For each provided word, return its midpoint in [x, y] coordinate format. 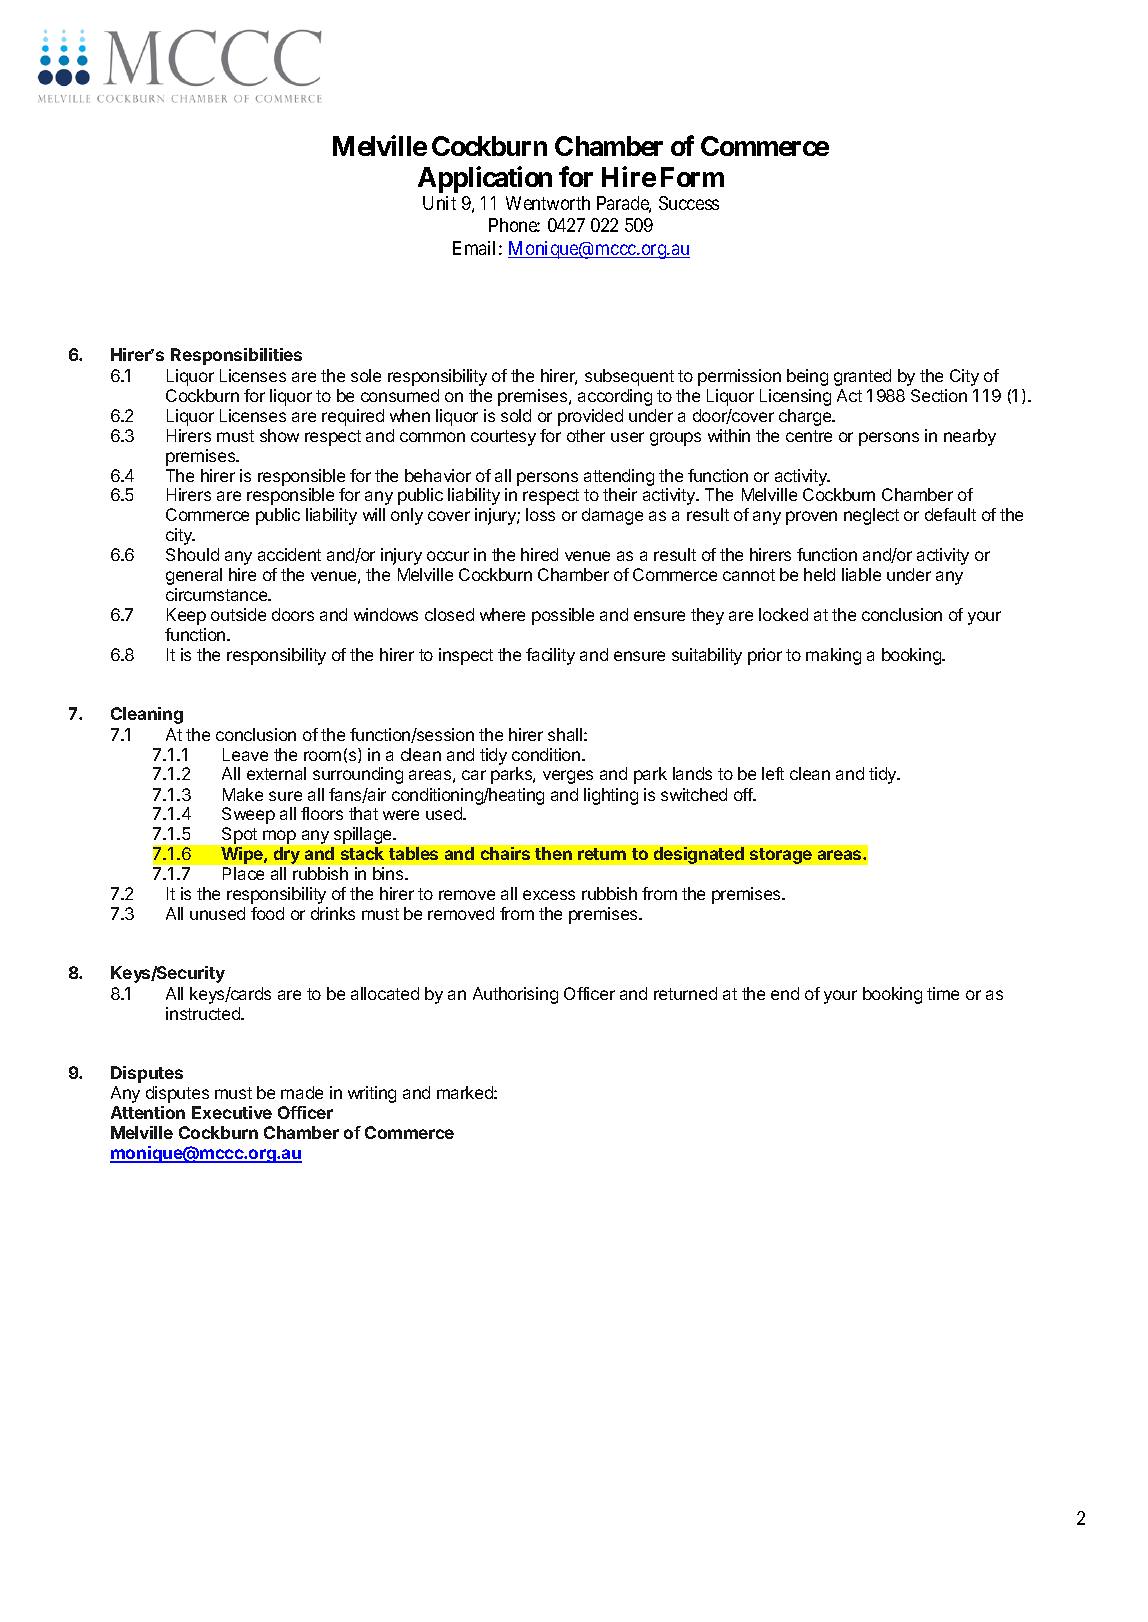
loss [540, 514]
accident [289, 554]
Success [689, 203]
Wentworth [548, 203]
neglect [871, 516]
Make [243, 794]
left [773, 773]
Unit [439, 203]
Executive [232, 1112]
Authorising [515, 995]
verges [568, 777]
